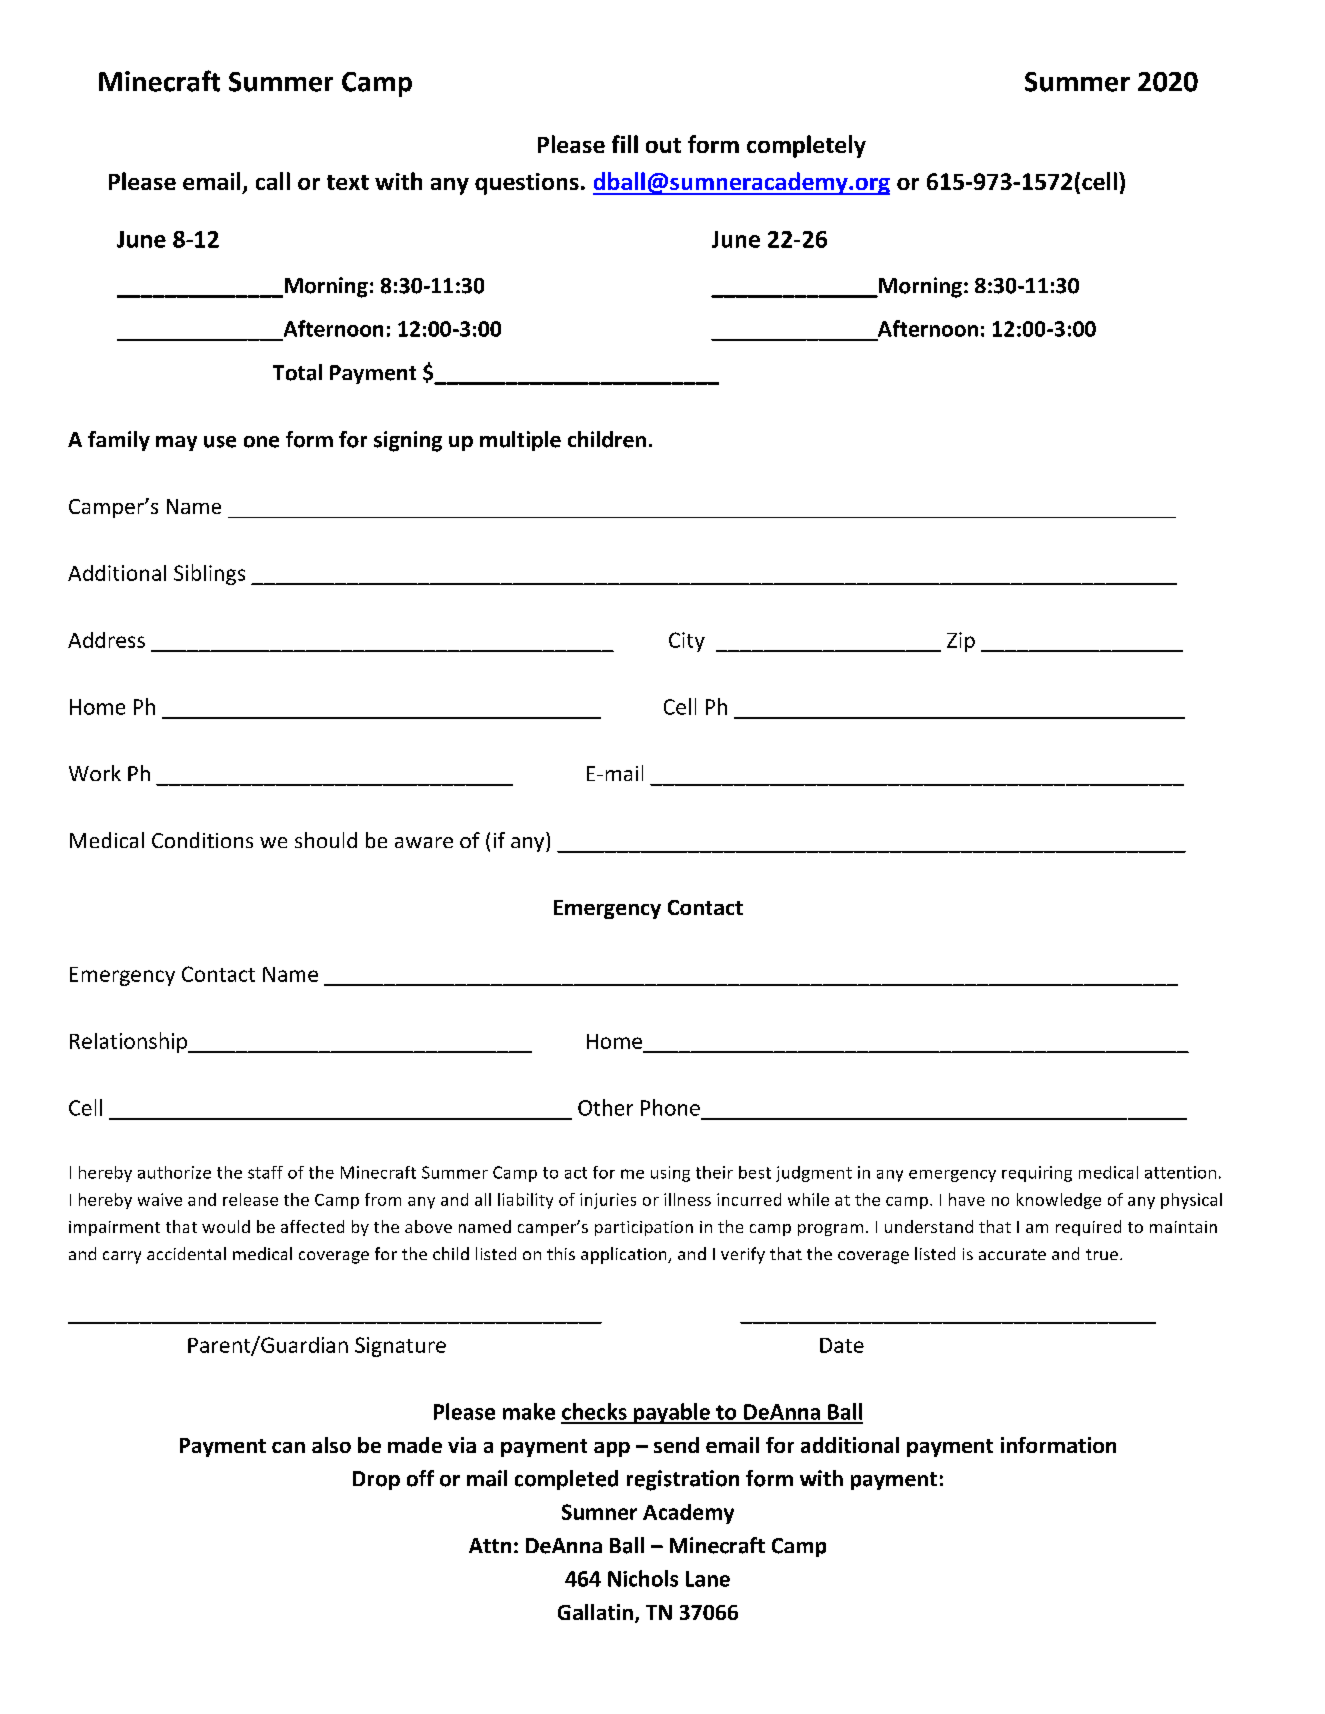 This screenshot has width=1325, height=1714. Describe the element at coordinates (663, 145) in the screenshot. I see `out` at that location.
